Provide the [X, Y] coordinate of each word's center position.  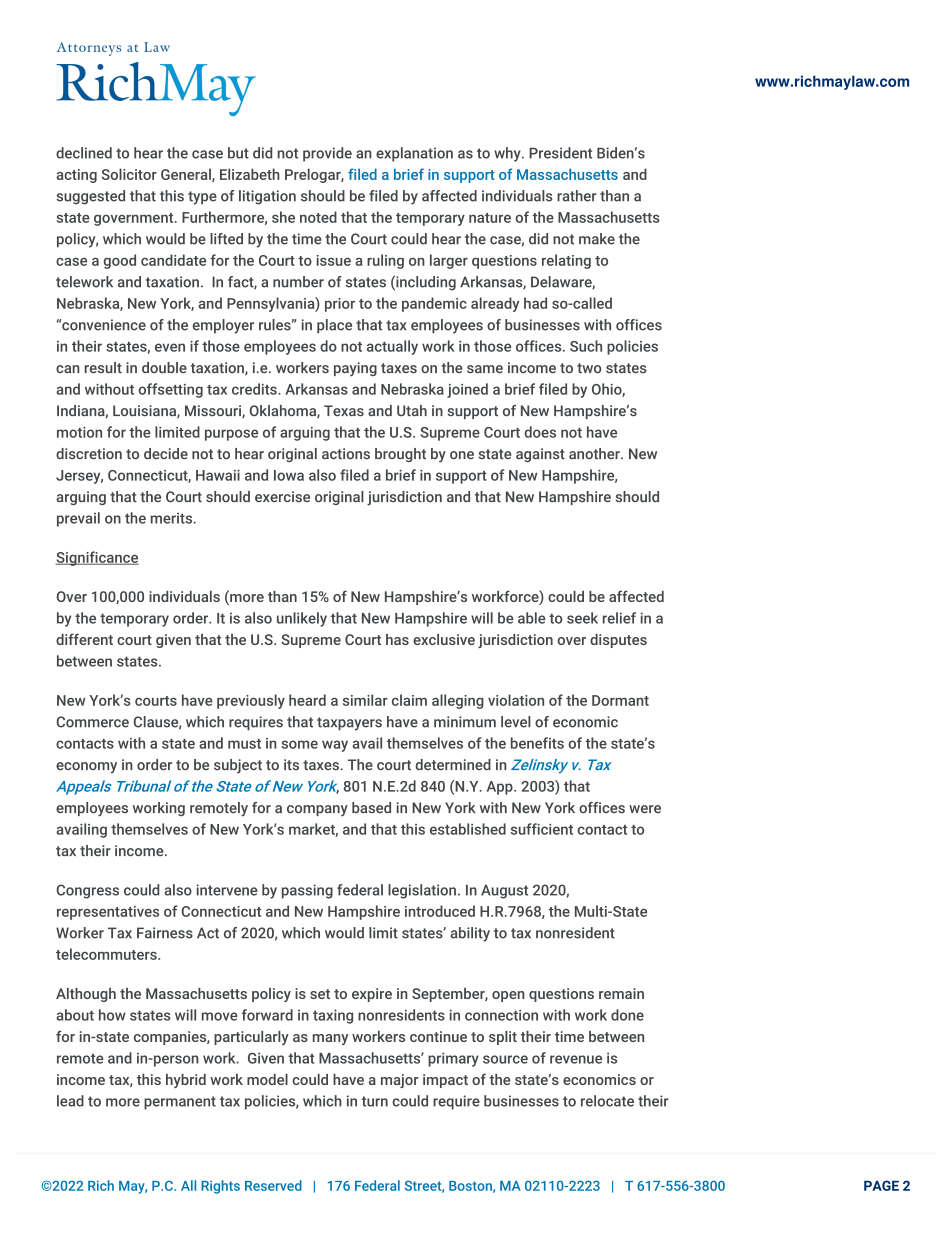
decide [166, 453]
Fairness [165, 933]
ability [470, 934]
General [187, 175]
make [597, 239]
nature [490, 218]
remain [621, 993]
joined [467, 390]
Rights [220, 1187]
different [84, 639]
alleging [458, 701]
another [595, 453]
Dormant [620, 700]
